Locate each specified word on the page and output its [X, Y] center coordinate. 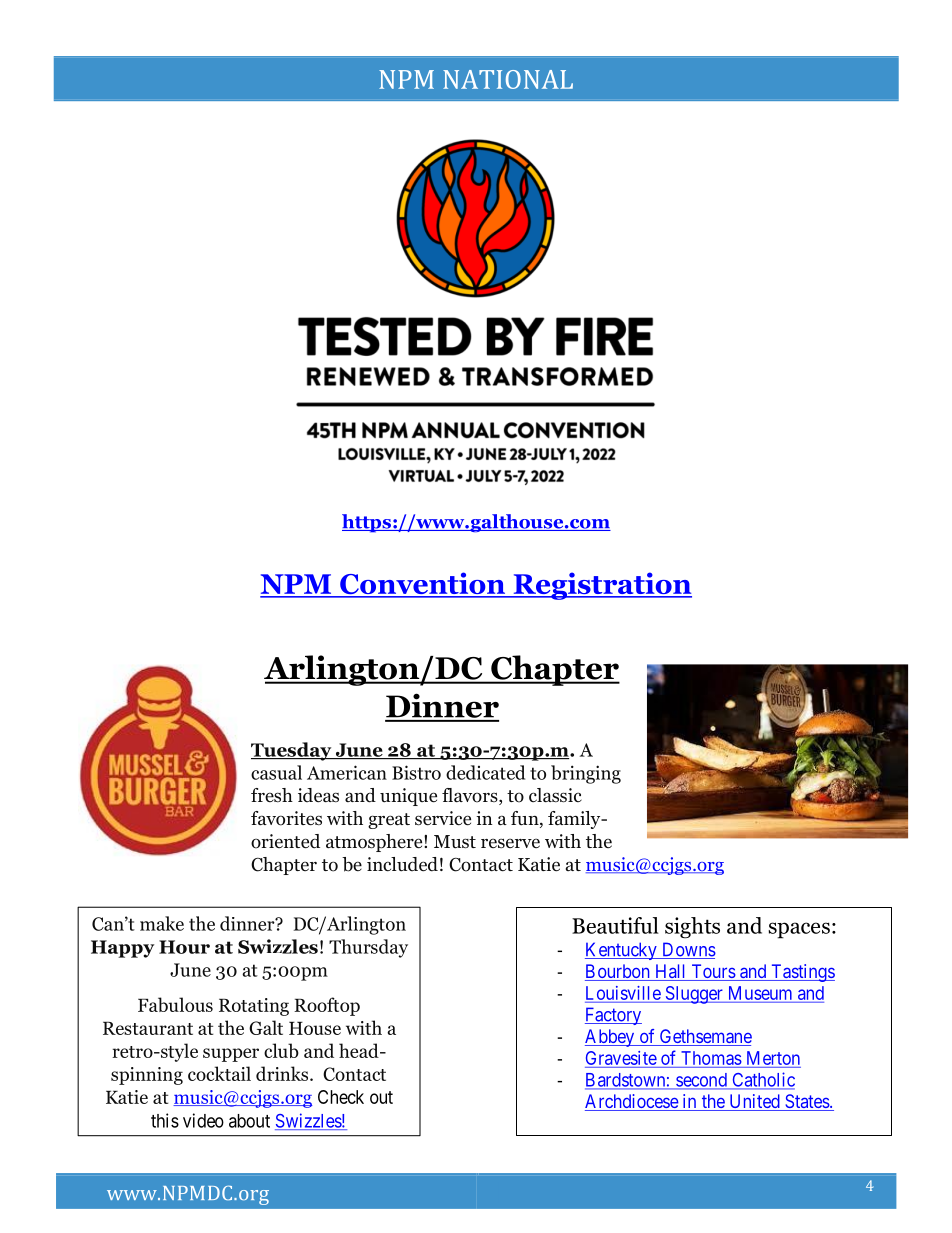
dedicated [485, 772]
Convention [423, 584]
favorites [286, 818]
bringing [586, 774]
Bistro [416, 772]
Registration [601, 586]
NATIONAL [508, 79]
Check [341, 1097]
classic [555, 795]
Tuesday [292, 751]
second [701, 1081]
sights [692, 928]
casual [276, 772]
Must [455, 842]
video [203, 1120]
